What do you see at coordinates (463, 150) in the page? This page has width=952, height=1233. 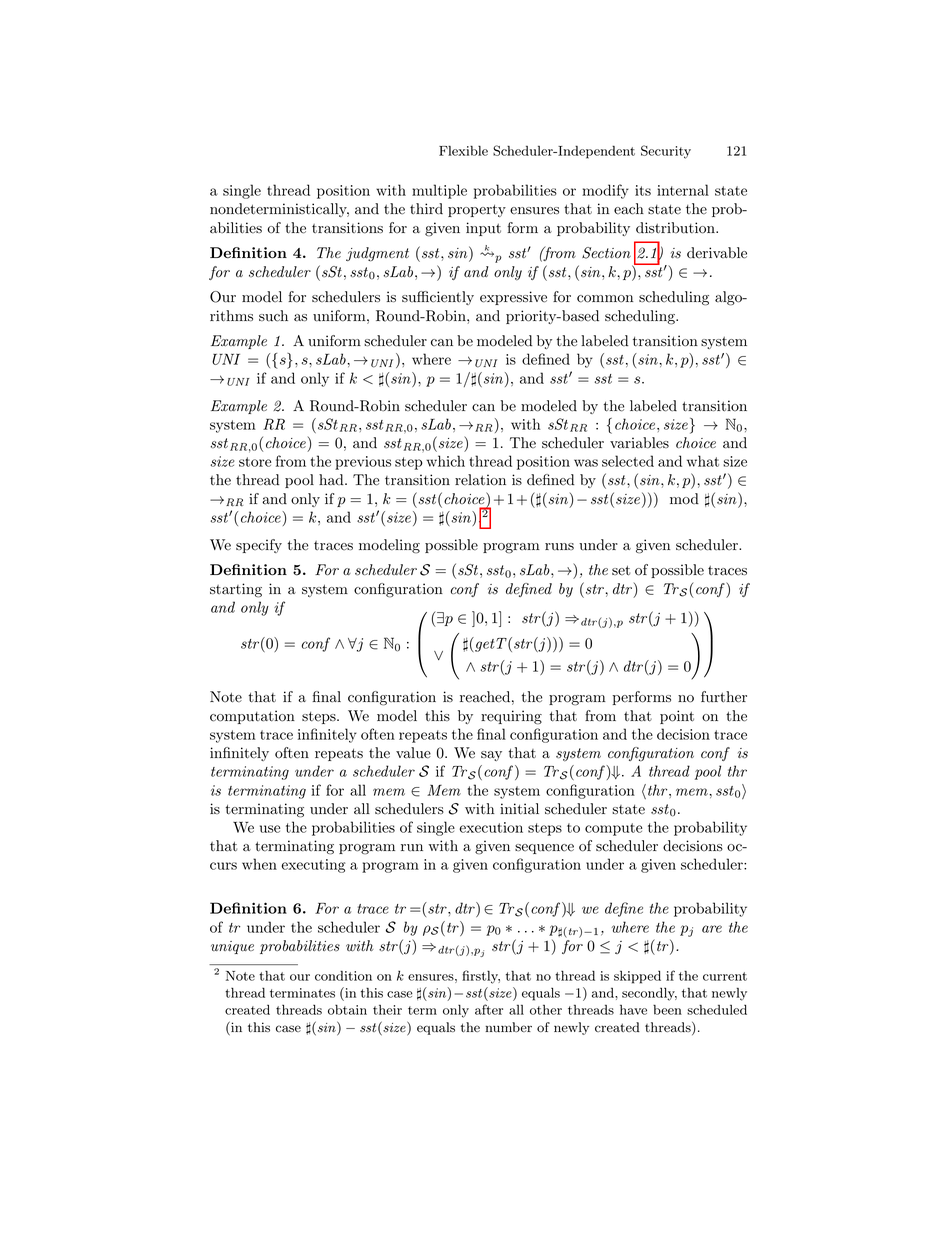 I see `Flexible` at bounding box center [463, 150].
